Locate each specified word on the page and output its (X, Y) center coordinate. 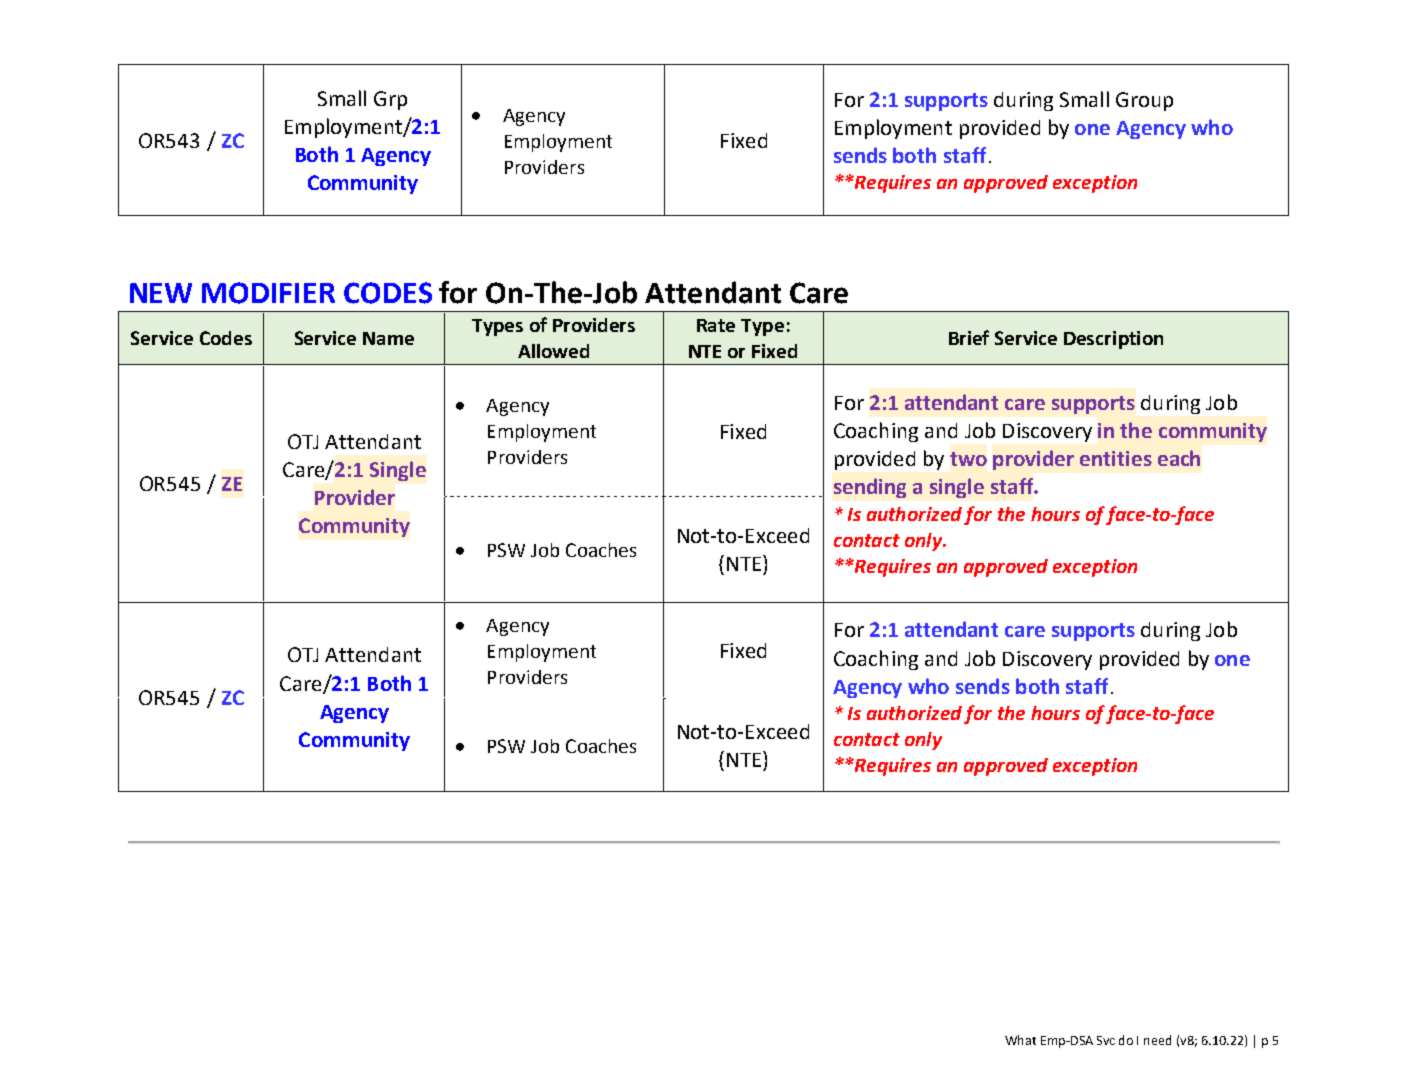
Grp (390, 100)
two (968, 459)
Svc (1106, 1040)
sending (870, 488)
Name (388, 338)
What (1020, 1040)
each (1179, 458)
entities (1116, 458)
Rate (716, 325)
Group (1144, 101)
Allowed (553, 351)
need (1157, 1040)
